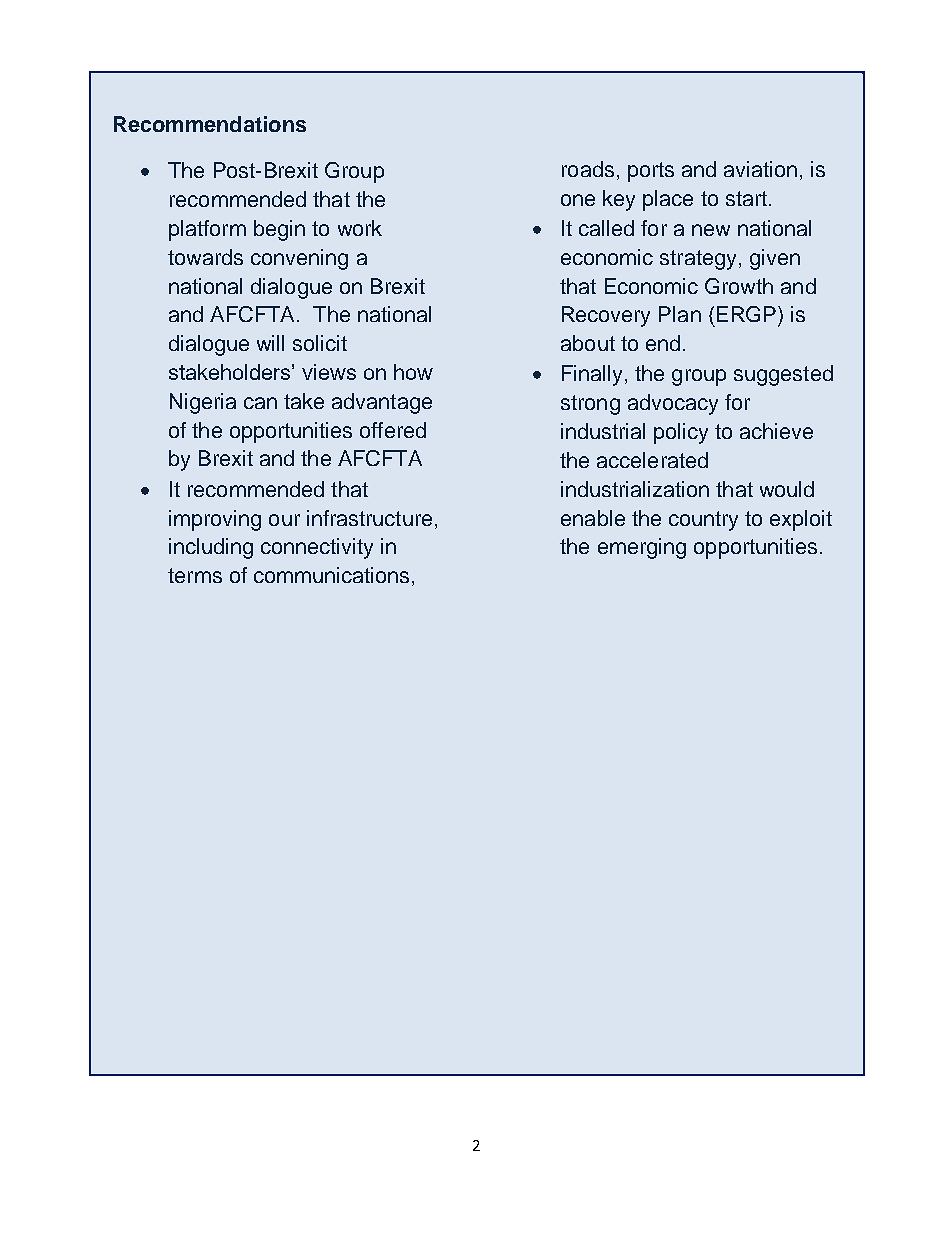 The height and width of the screenshot is (1233, 952). What do you see at coordinates (210, 124) in the screenshot?
I see `Recommendations` at bounding box center [210, 124].
